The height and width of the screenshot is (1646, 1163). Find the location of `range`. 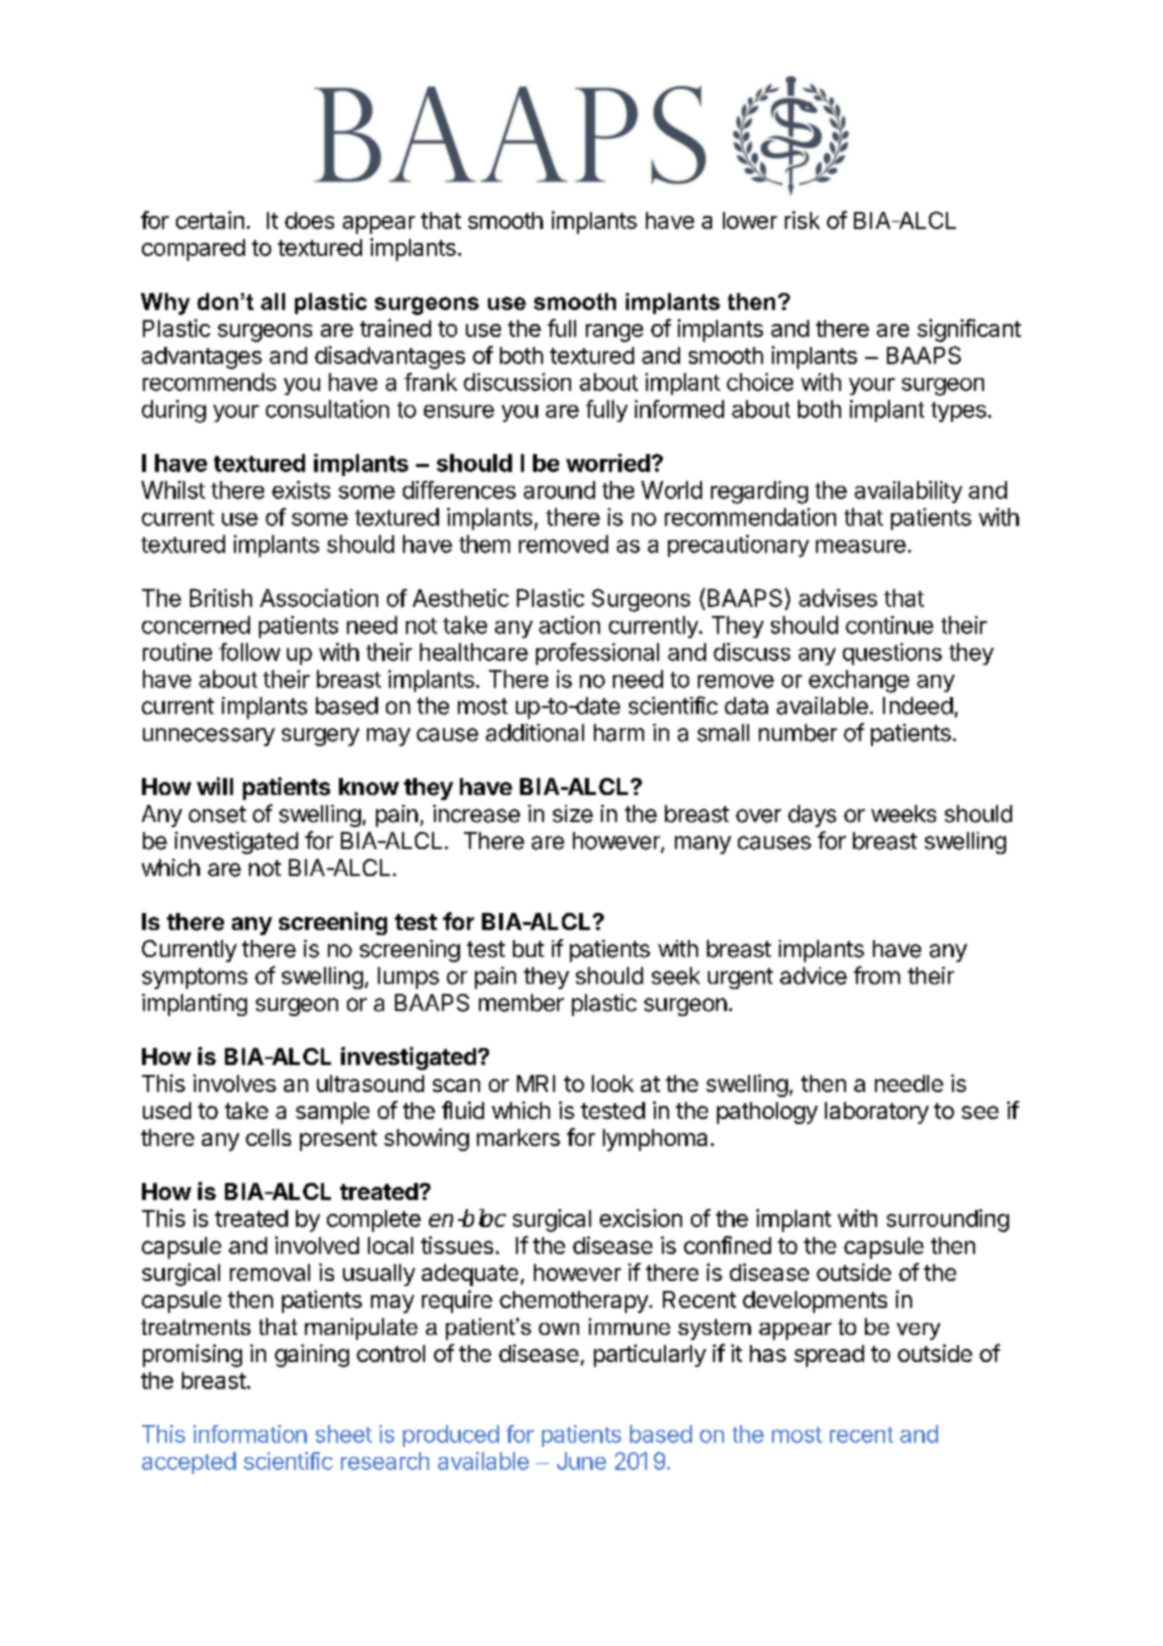

range is located at coordinates (614, 333).
